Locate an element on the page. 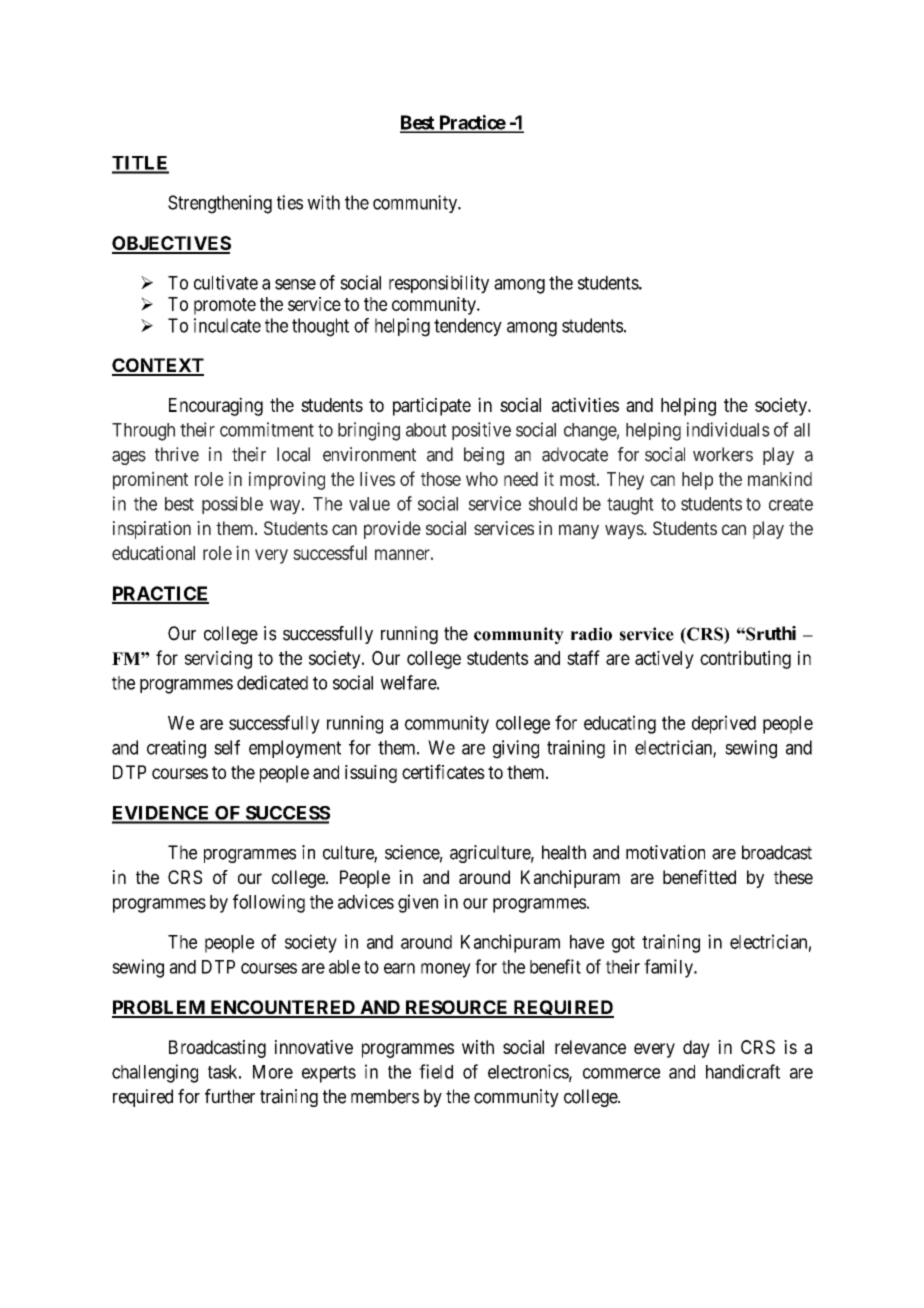 Image resolution: width=924 pixels, height=1308 pixels. handicraft is located at coordinates (743, 1071).
